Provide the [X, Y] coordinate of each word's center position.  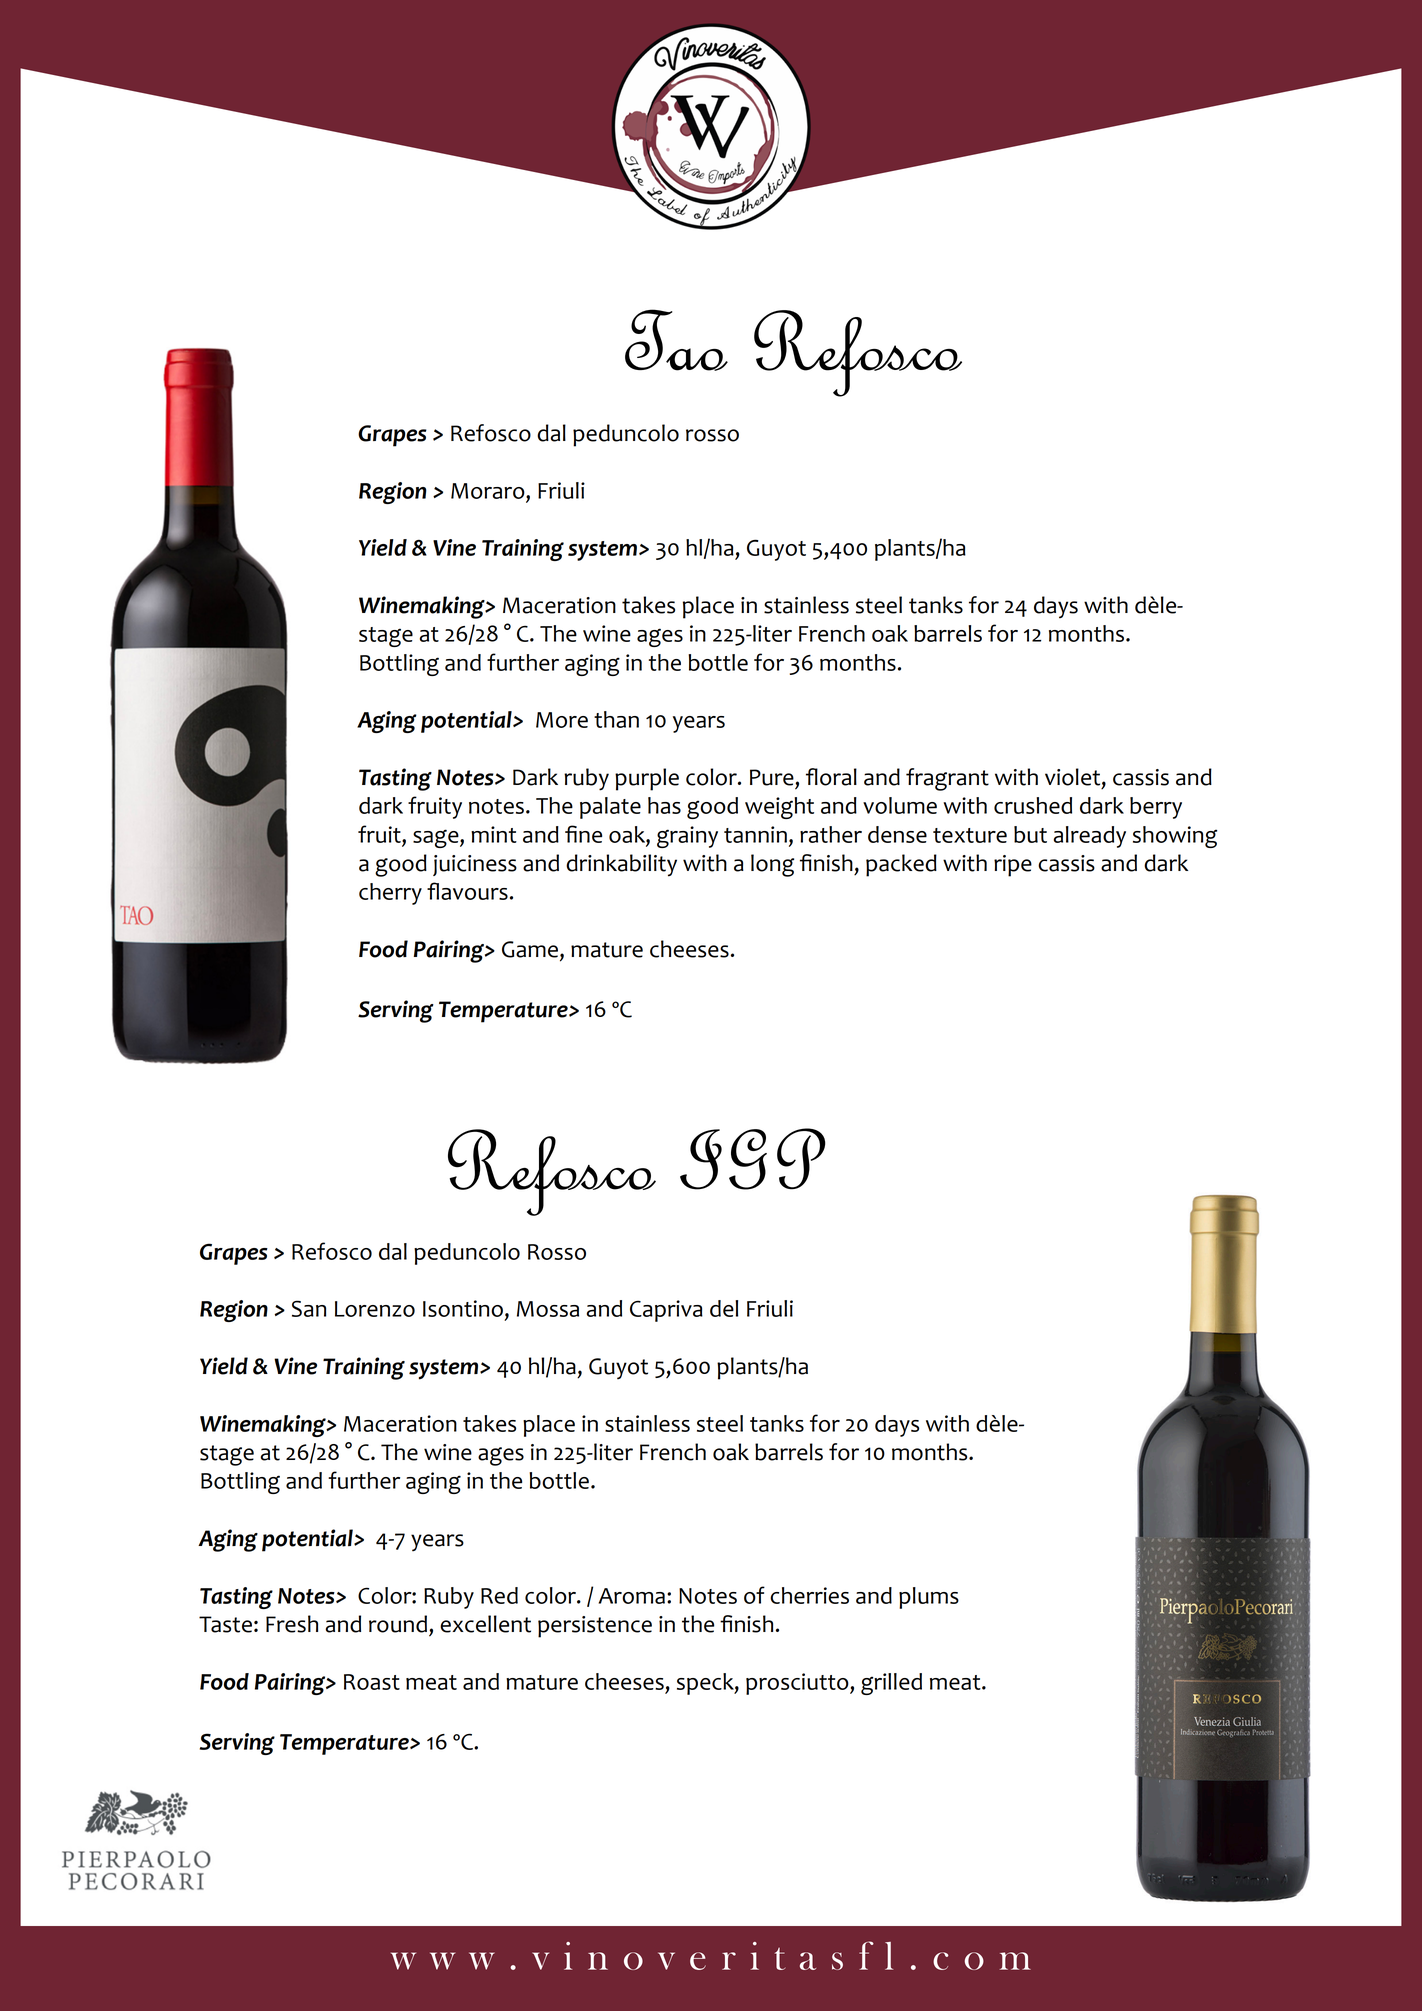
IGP [753, 1159]
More [562, 720]
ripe [1013, 866]
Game [531, 950]
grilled [891, 1684]
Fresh [292, 1624]
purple [647, 779]
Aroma [632, 1596]
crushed [1033, 805]
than [616, 719]
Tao [676, 340]
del [724, 1308]
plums [929, 1598]
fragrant [947, 779]
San [309, 1308]
